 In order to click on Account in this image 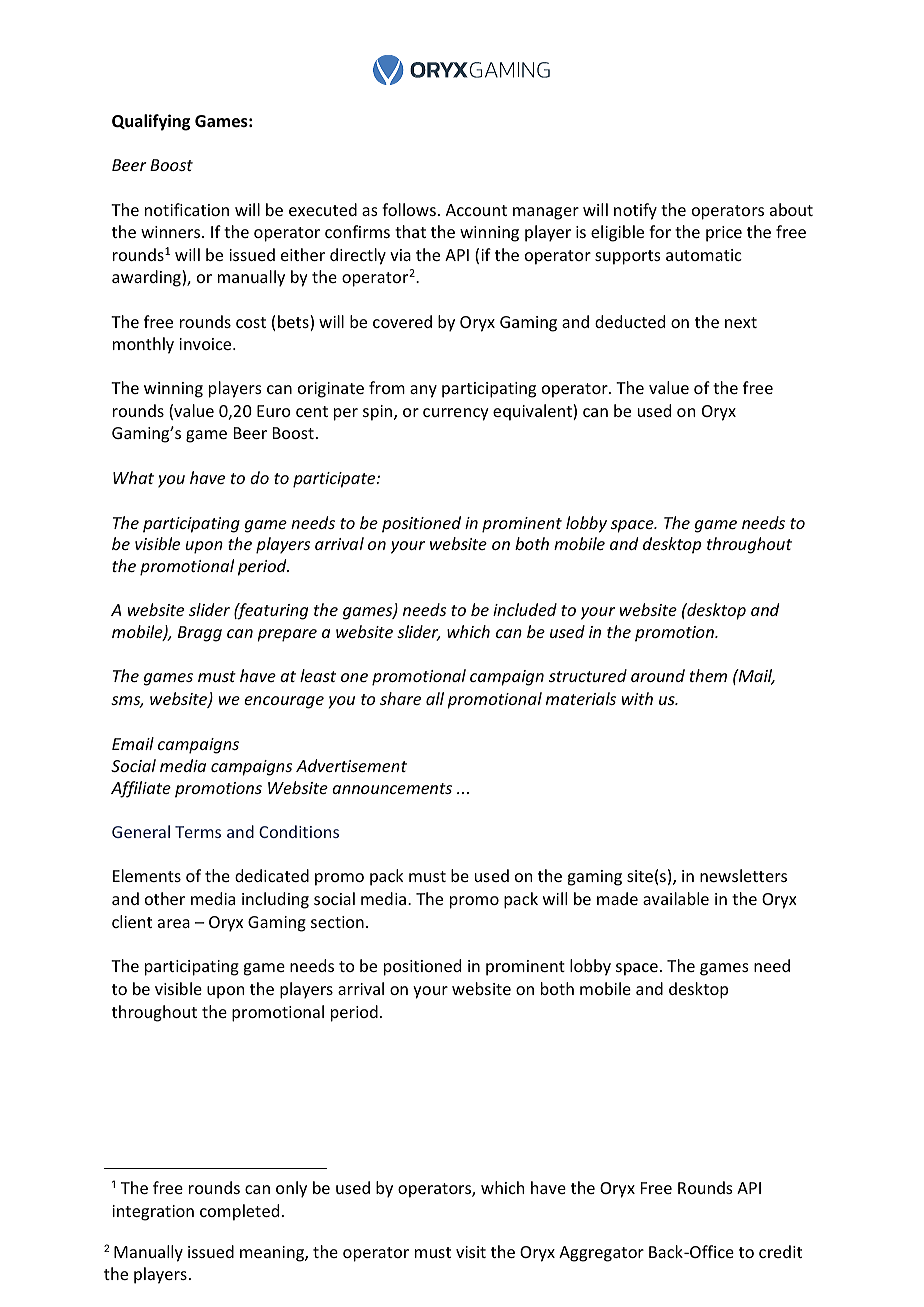, I will do `click(476, 210)`.
